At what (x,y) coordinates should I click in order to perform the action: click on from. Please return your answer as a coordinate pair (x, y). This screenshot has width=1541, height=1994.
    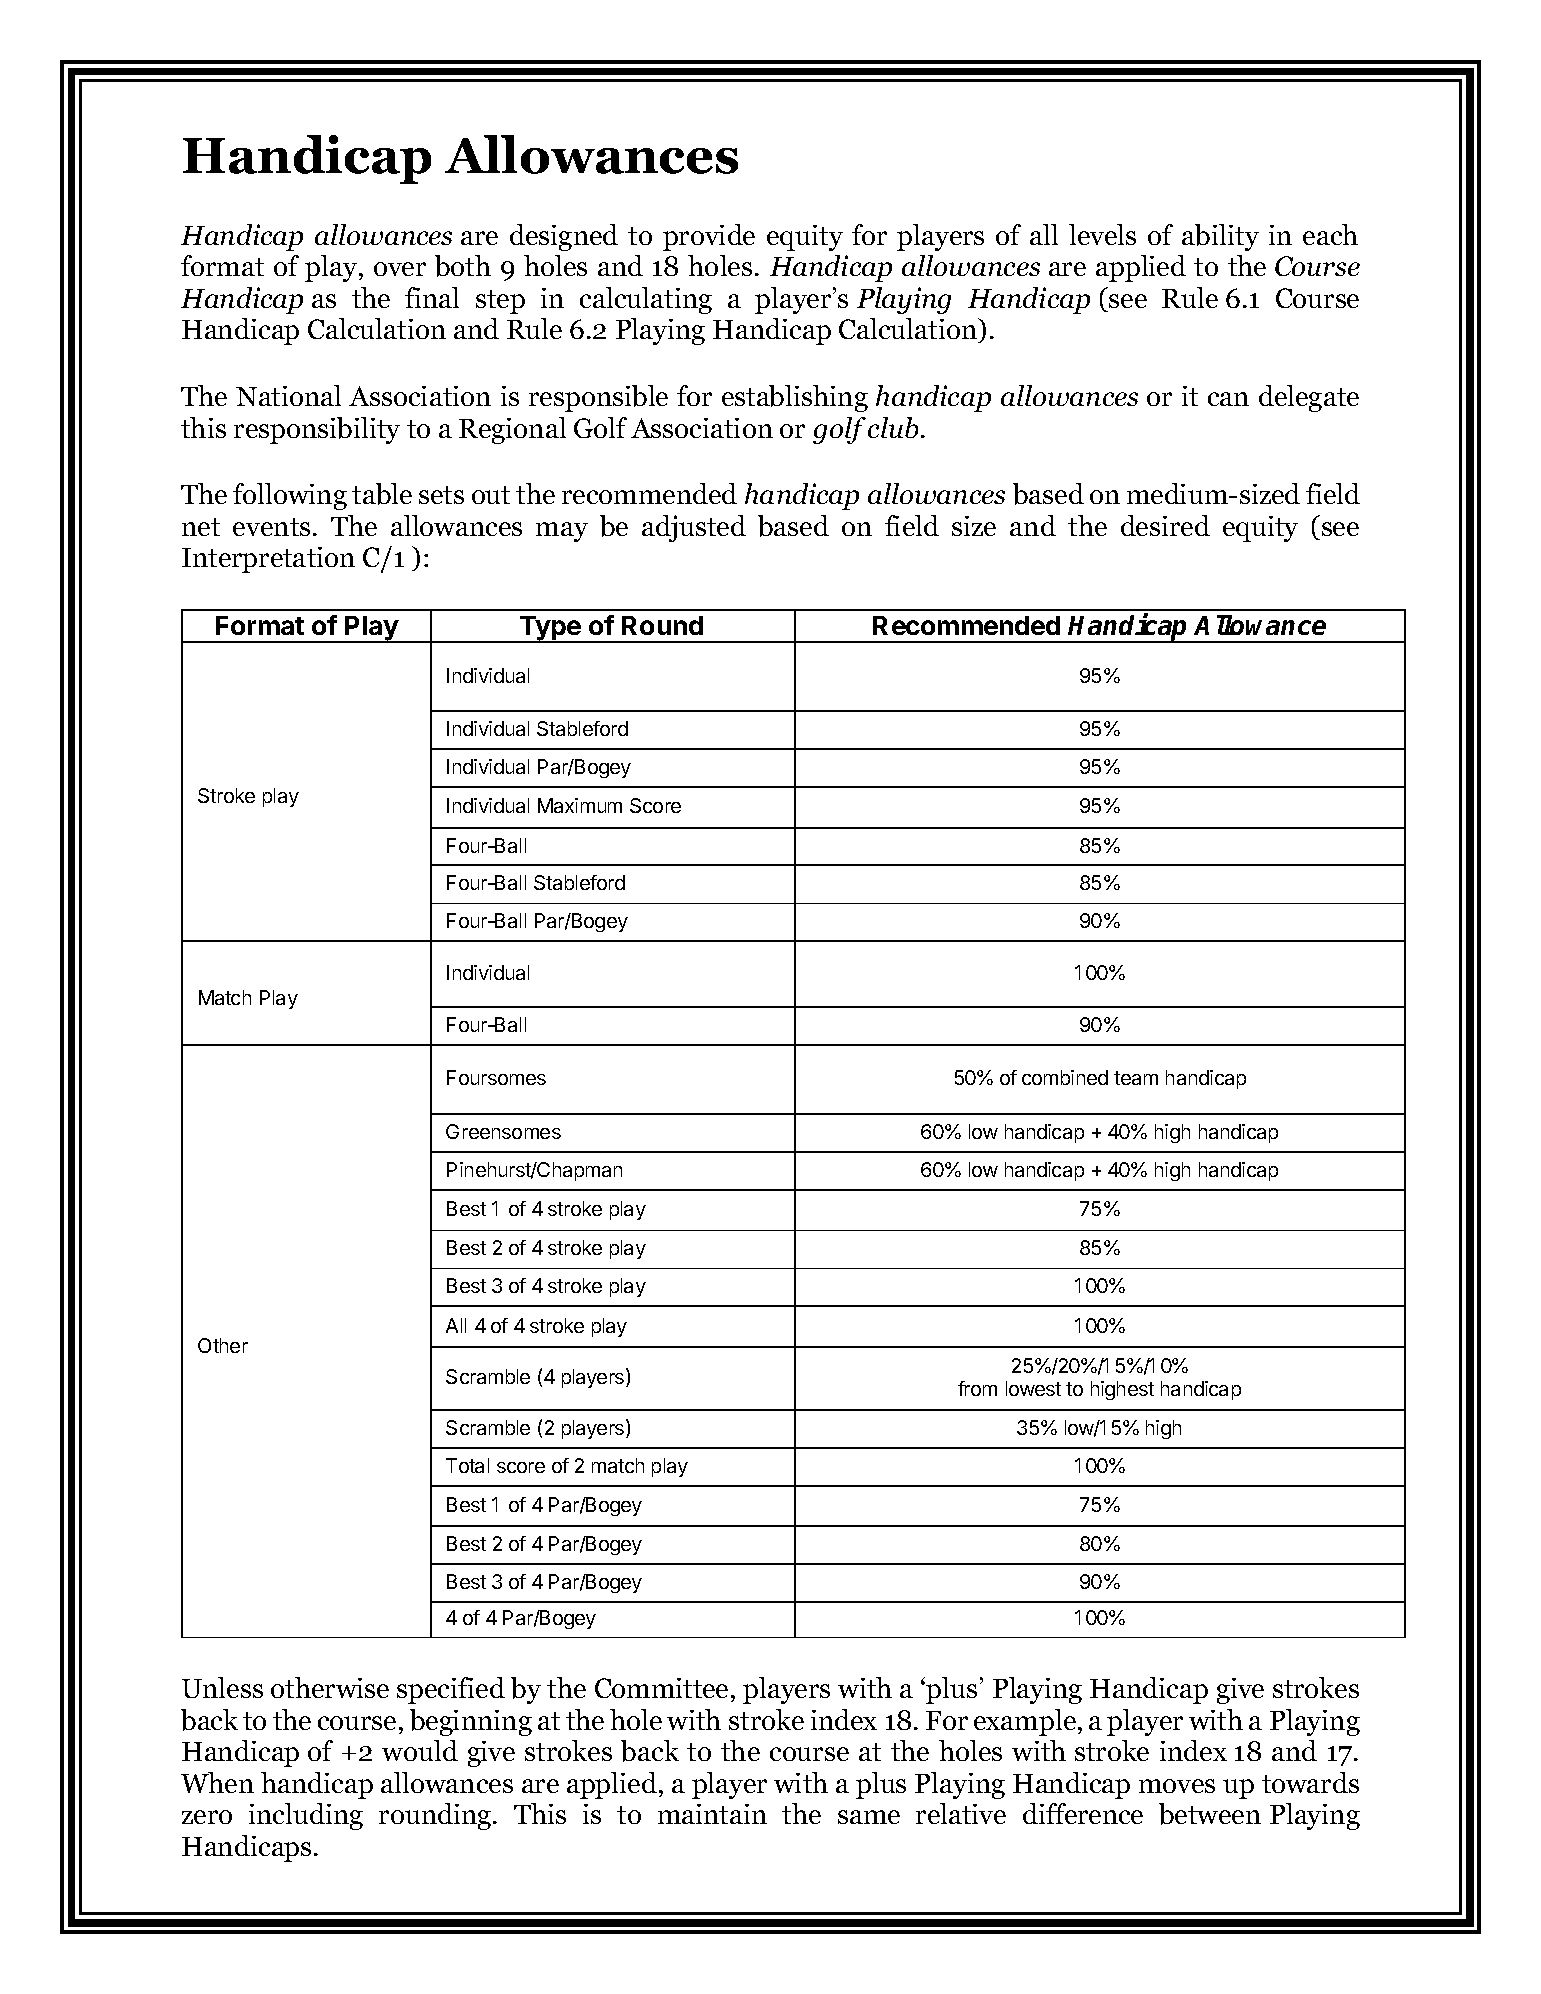
    Looking at the image, I should click on (977, 1388).
